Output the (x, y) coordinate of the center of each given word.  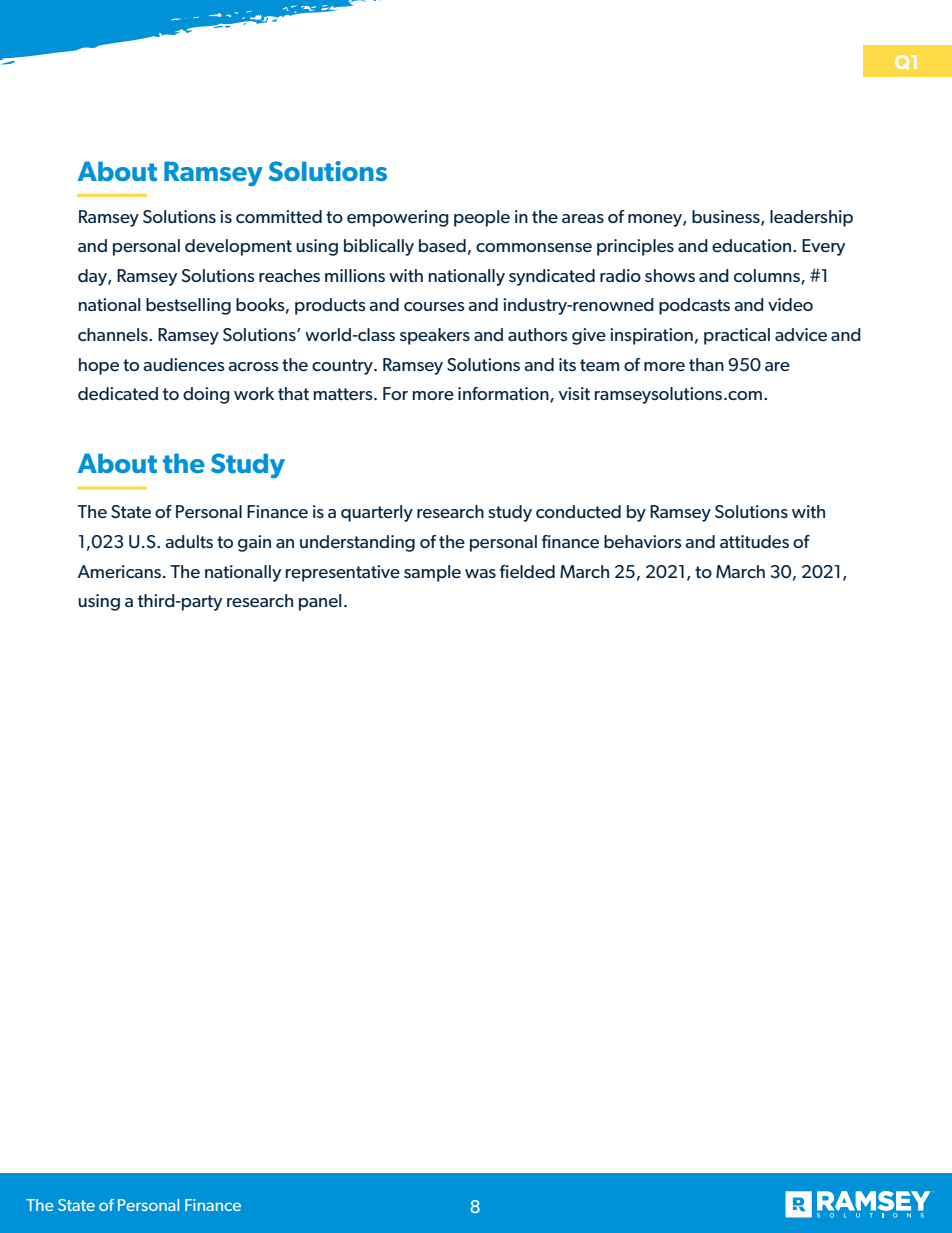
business (727, 217)
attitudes (754, 541)
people (482, 218)
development (238, 247)
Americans (119, 571)
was (480, 573)
